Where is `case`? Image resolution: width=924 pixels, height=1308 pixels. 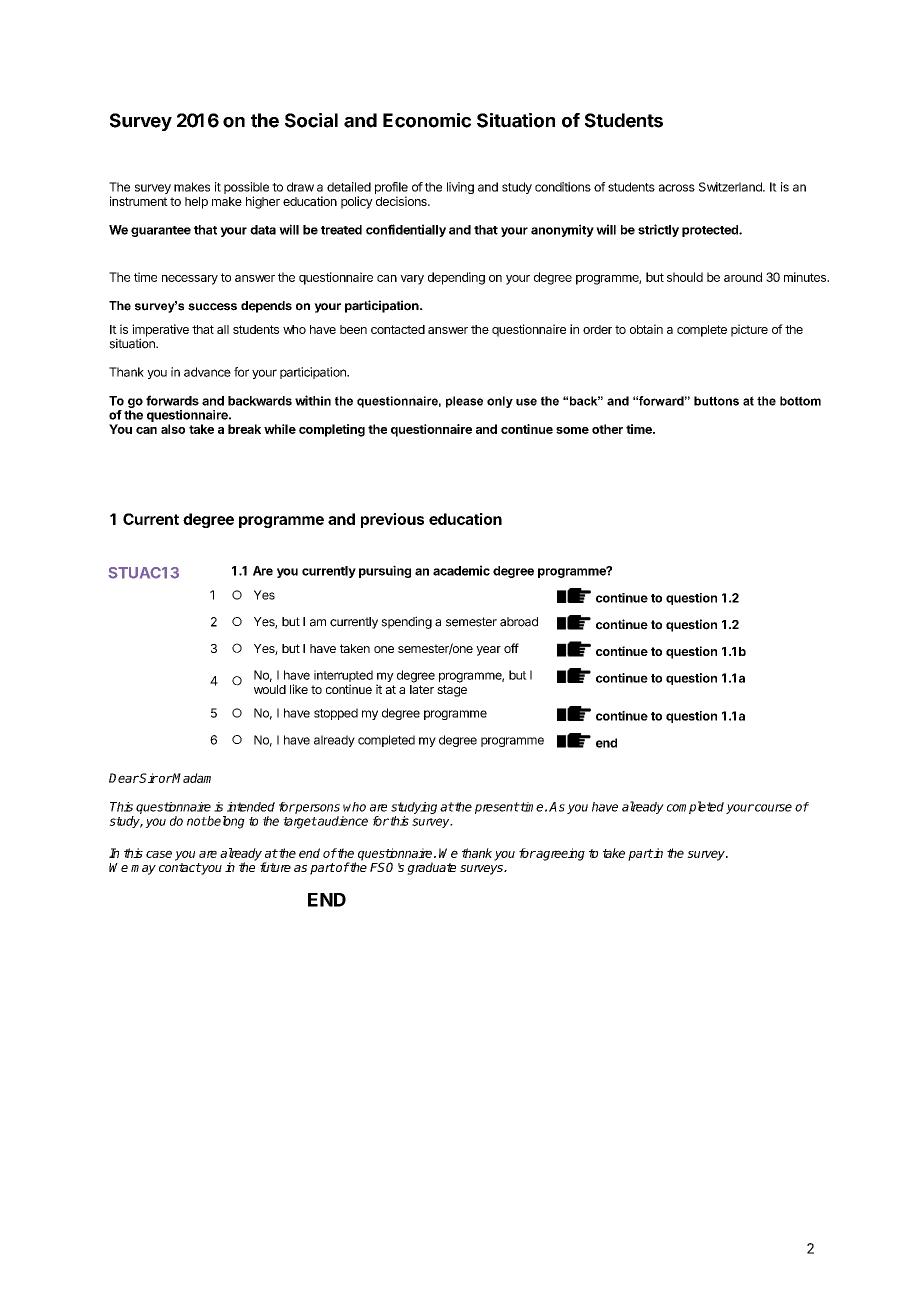
case is located at coordinates (159, 854).
